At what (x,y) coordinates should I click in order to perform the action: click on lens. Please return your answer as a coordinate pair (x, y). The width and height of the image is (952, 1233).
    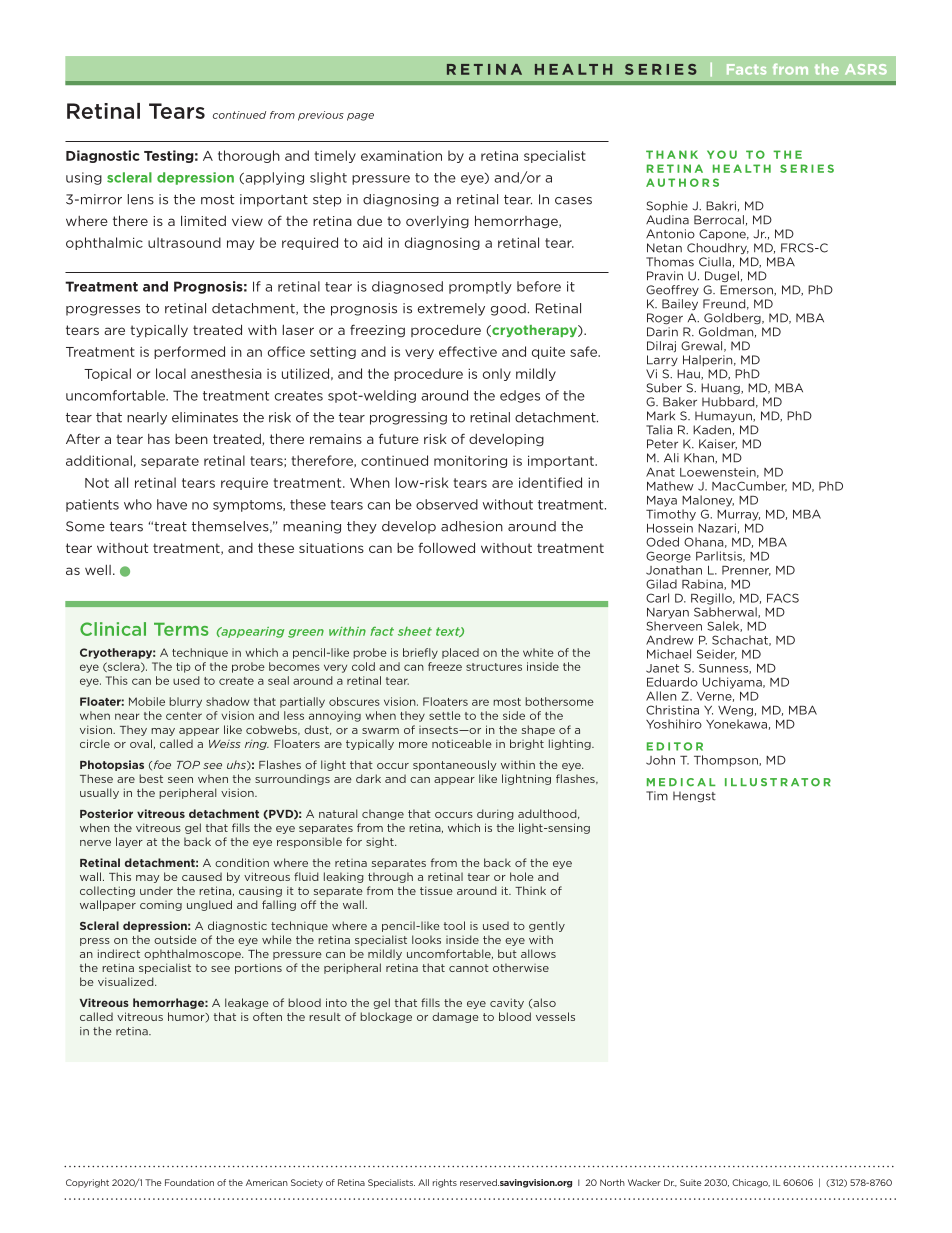
    Looking at the image, I should click on (141, 199).
